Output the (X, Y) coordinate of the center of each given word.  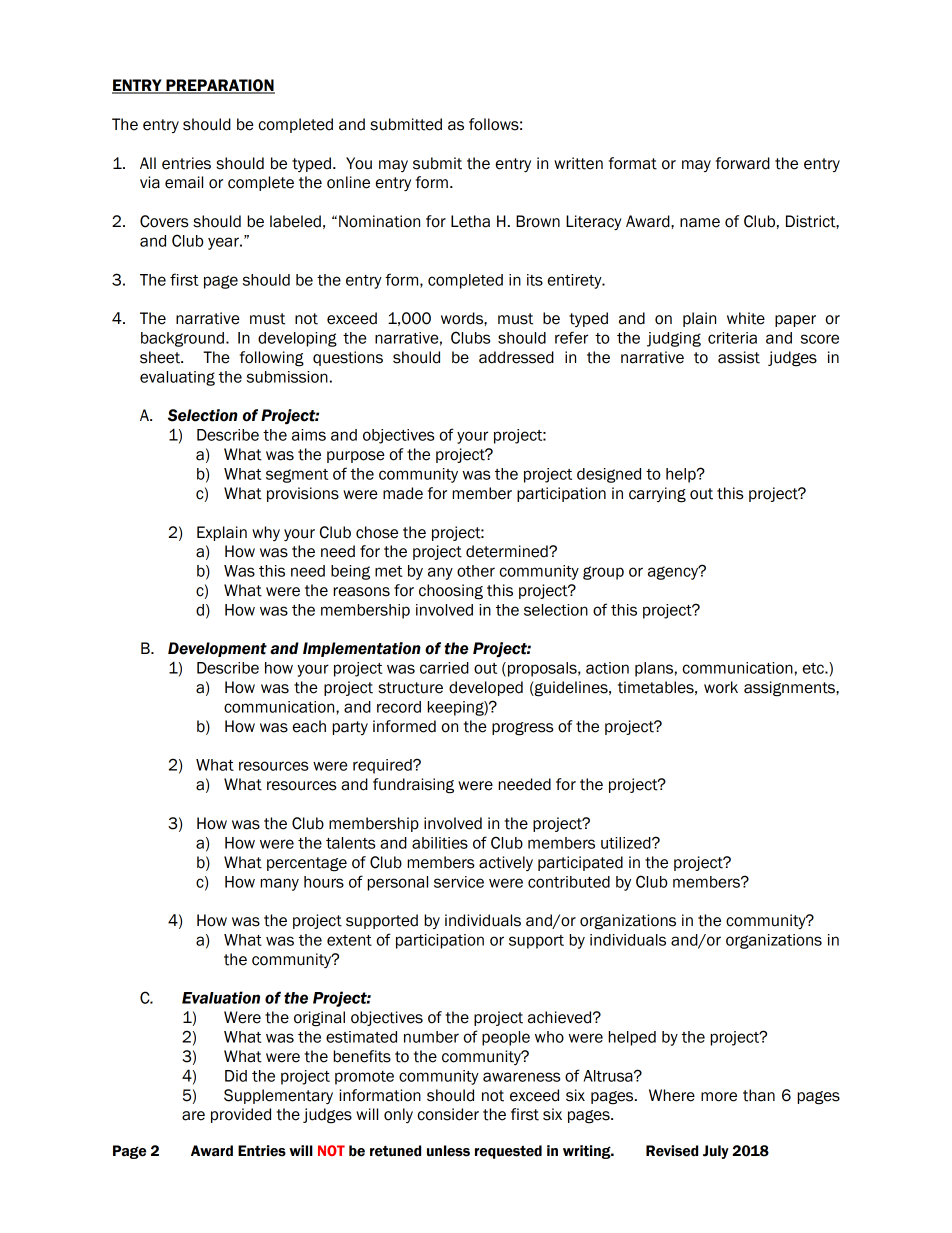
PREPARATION (219, 86)
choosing (451, 592)
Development (217, 649)
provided (241, 1115)
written (578, 163)
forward (743, 163)
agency (674, 572)
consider (448, 1114)
